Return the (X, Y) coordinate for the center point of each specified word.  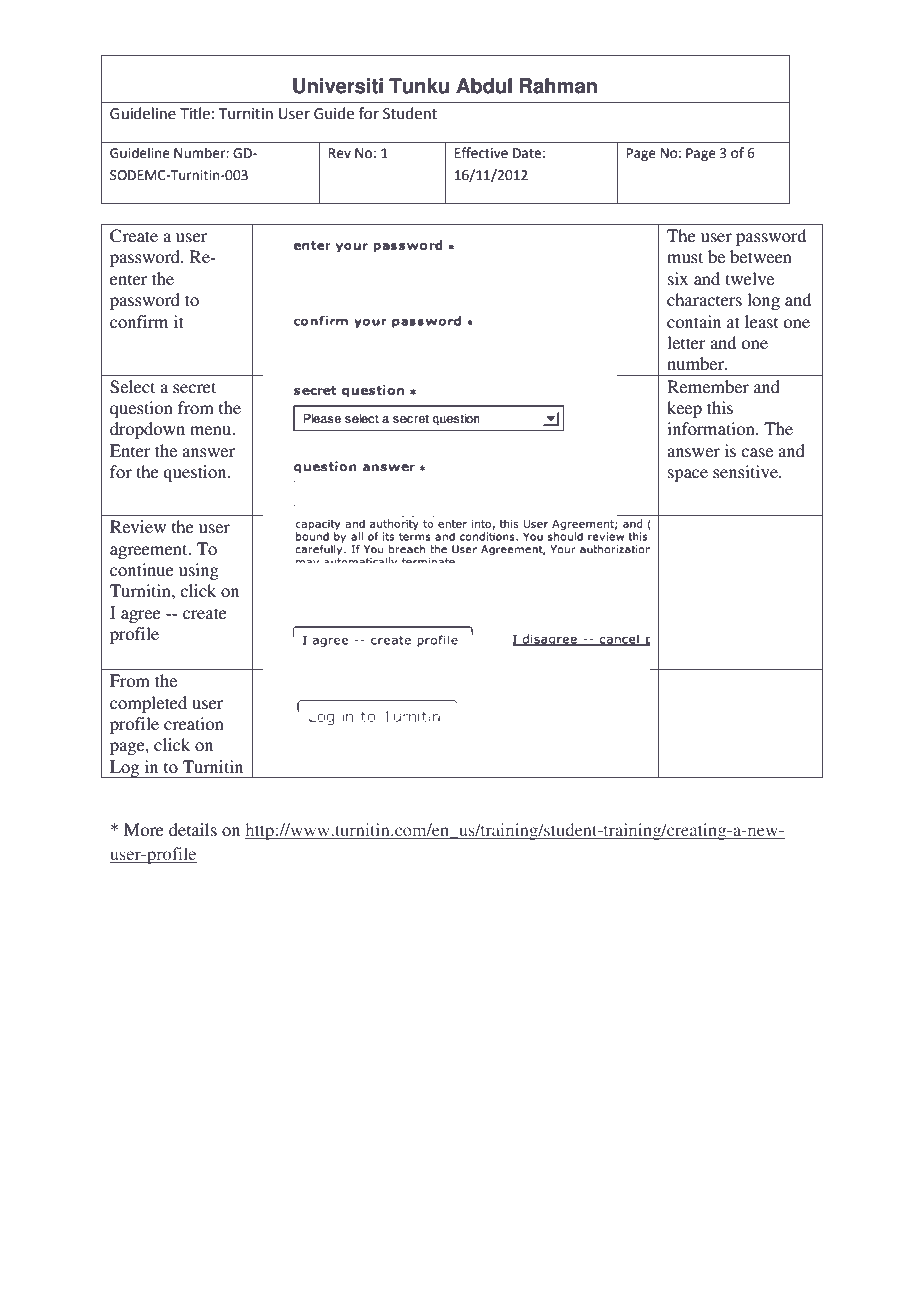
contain (694, 321)
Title (195, 113)
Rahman (558, 86)
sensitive (746, 471)
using (199, 571)
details (193, 829)
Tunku (419, 86)
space (688, 475)
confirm (139, 321)
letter (686, 342)
